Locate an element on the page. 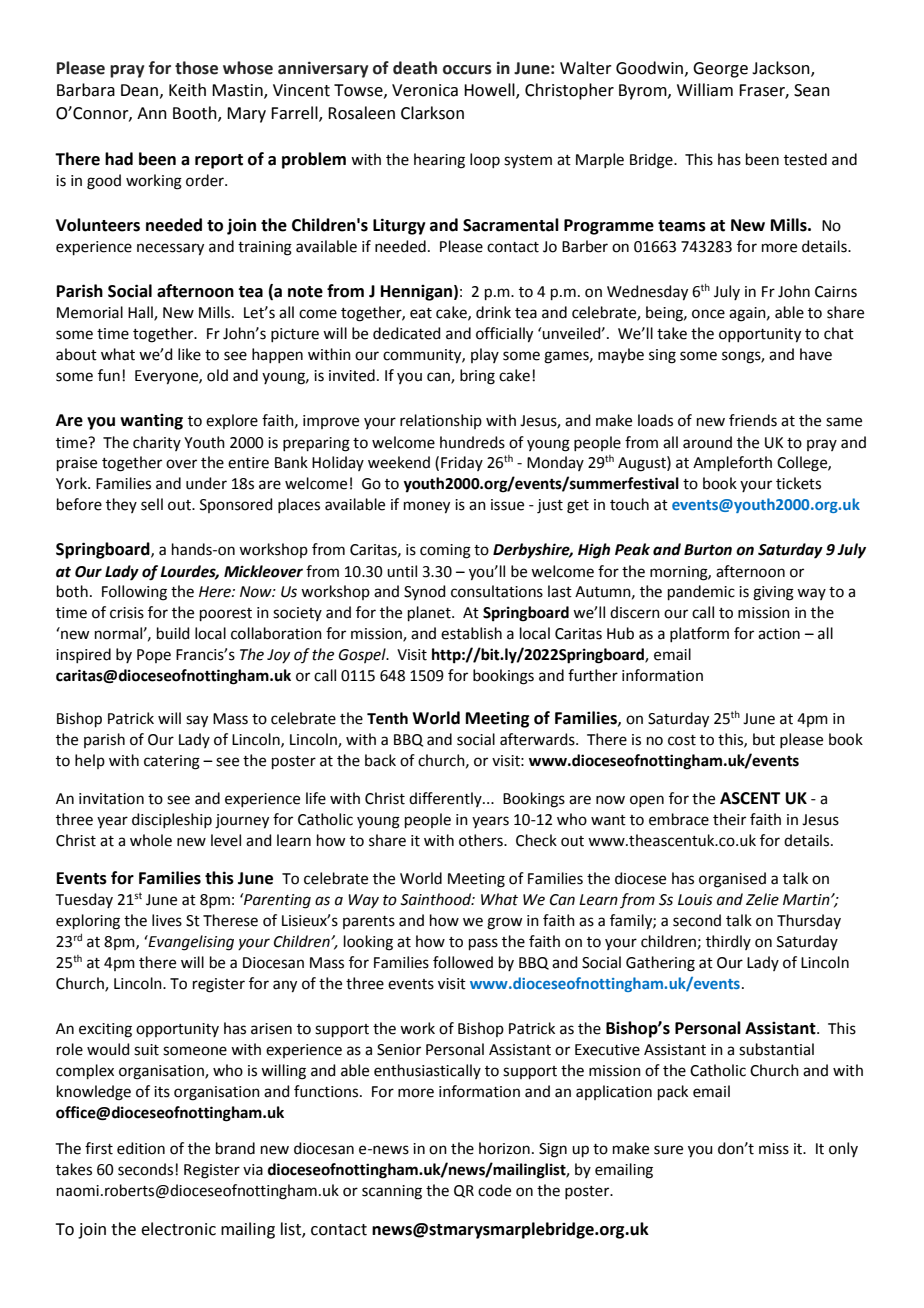 The width and height of the document is (924, 1308). electronic is located at coordinates (178, 1229).
